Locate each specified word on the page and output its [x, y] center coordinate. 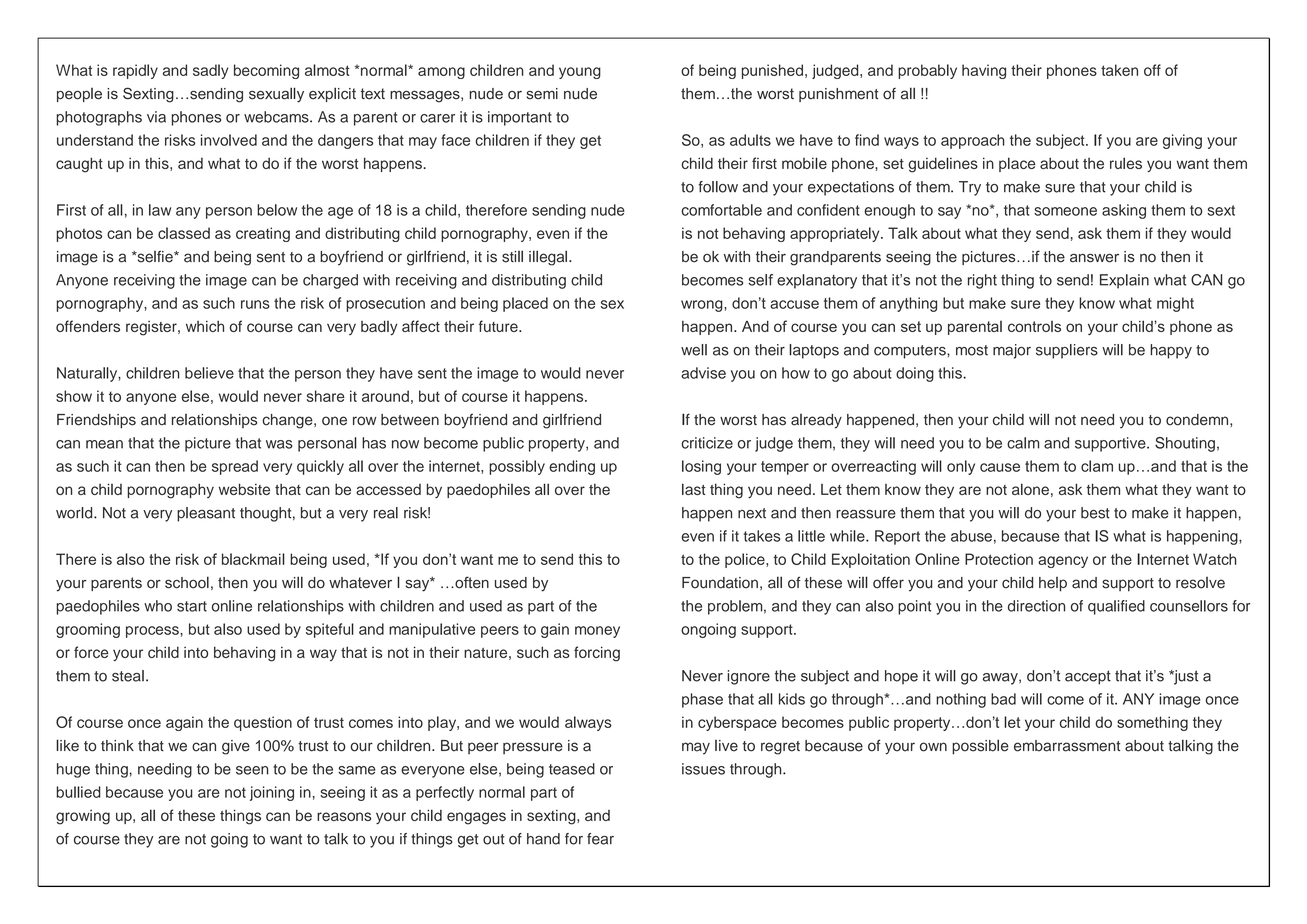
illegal [548, 258]
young [580, 73]
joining [272, 793]
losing [701, 467]
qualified [1116, 607]
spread [235, 467]
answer [1094, 258]
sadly [211, 71]
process [153, 632]
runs [255, 304]
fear [600, 839]
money [597, 632]
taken [1119, 70]
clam [1097, 466]
